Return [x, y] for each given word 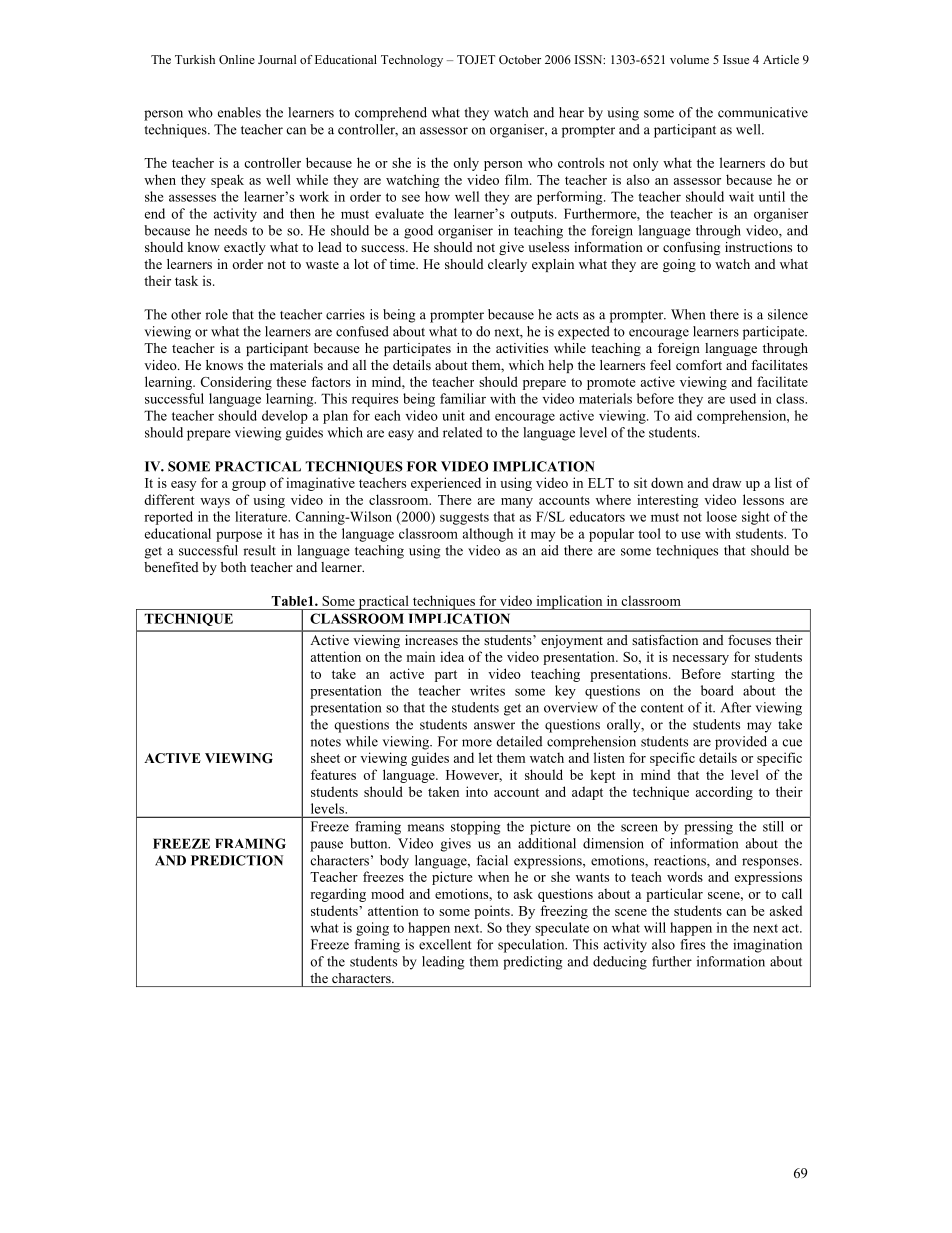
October [520, 59]
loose [722, 516]
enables [239, 112]
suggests [464, 519]
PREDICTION [237, 860]
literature [262, 516]
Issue [736, 59]
